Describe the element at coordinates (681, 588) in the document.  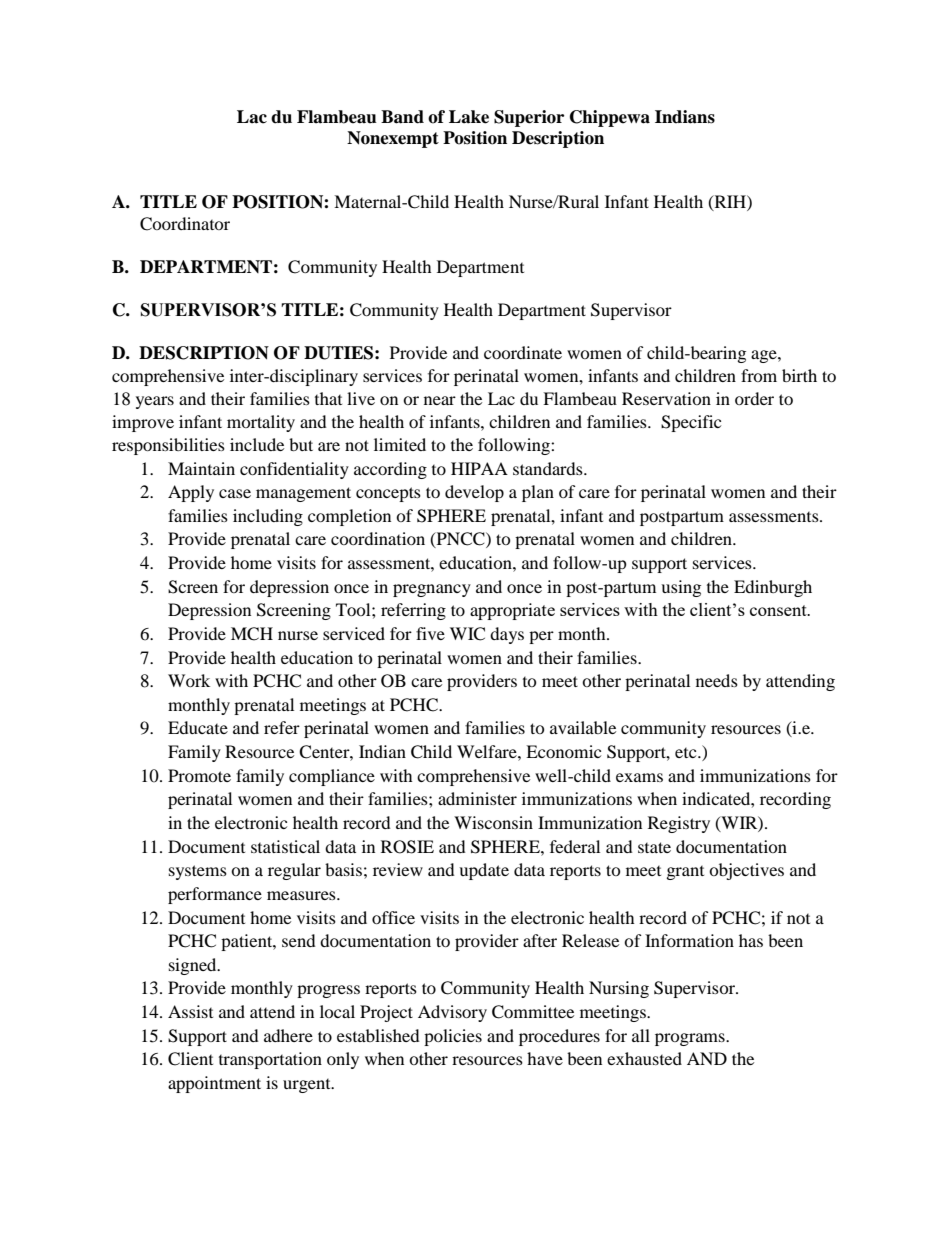
I see `using` at that location.
